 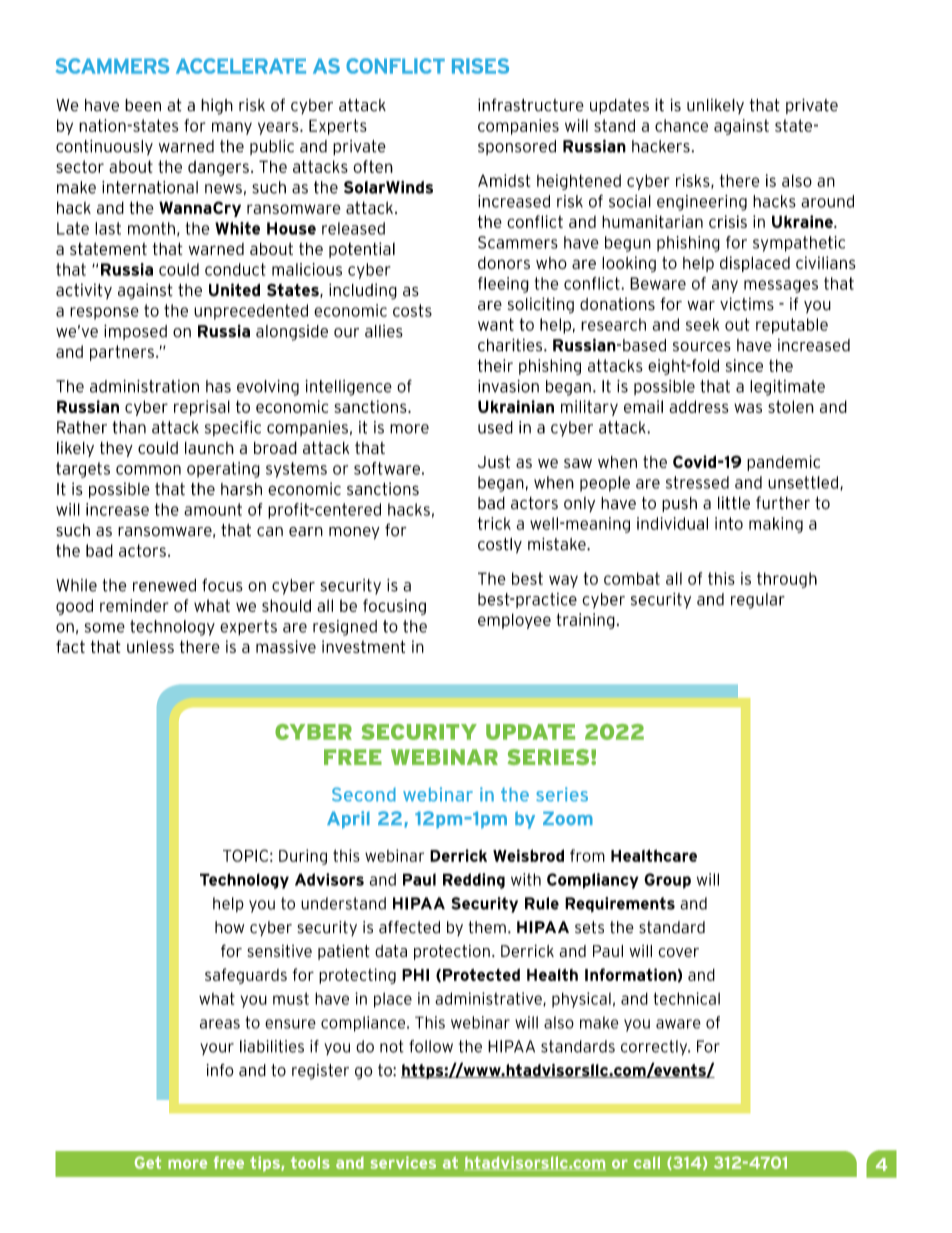 What do you see at coordinates (495, 427) in the screenshot?
I see `used` at bounding box center [495, 427].
